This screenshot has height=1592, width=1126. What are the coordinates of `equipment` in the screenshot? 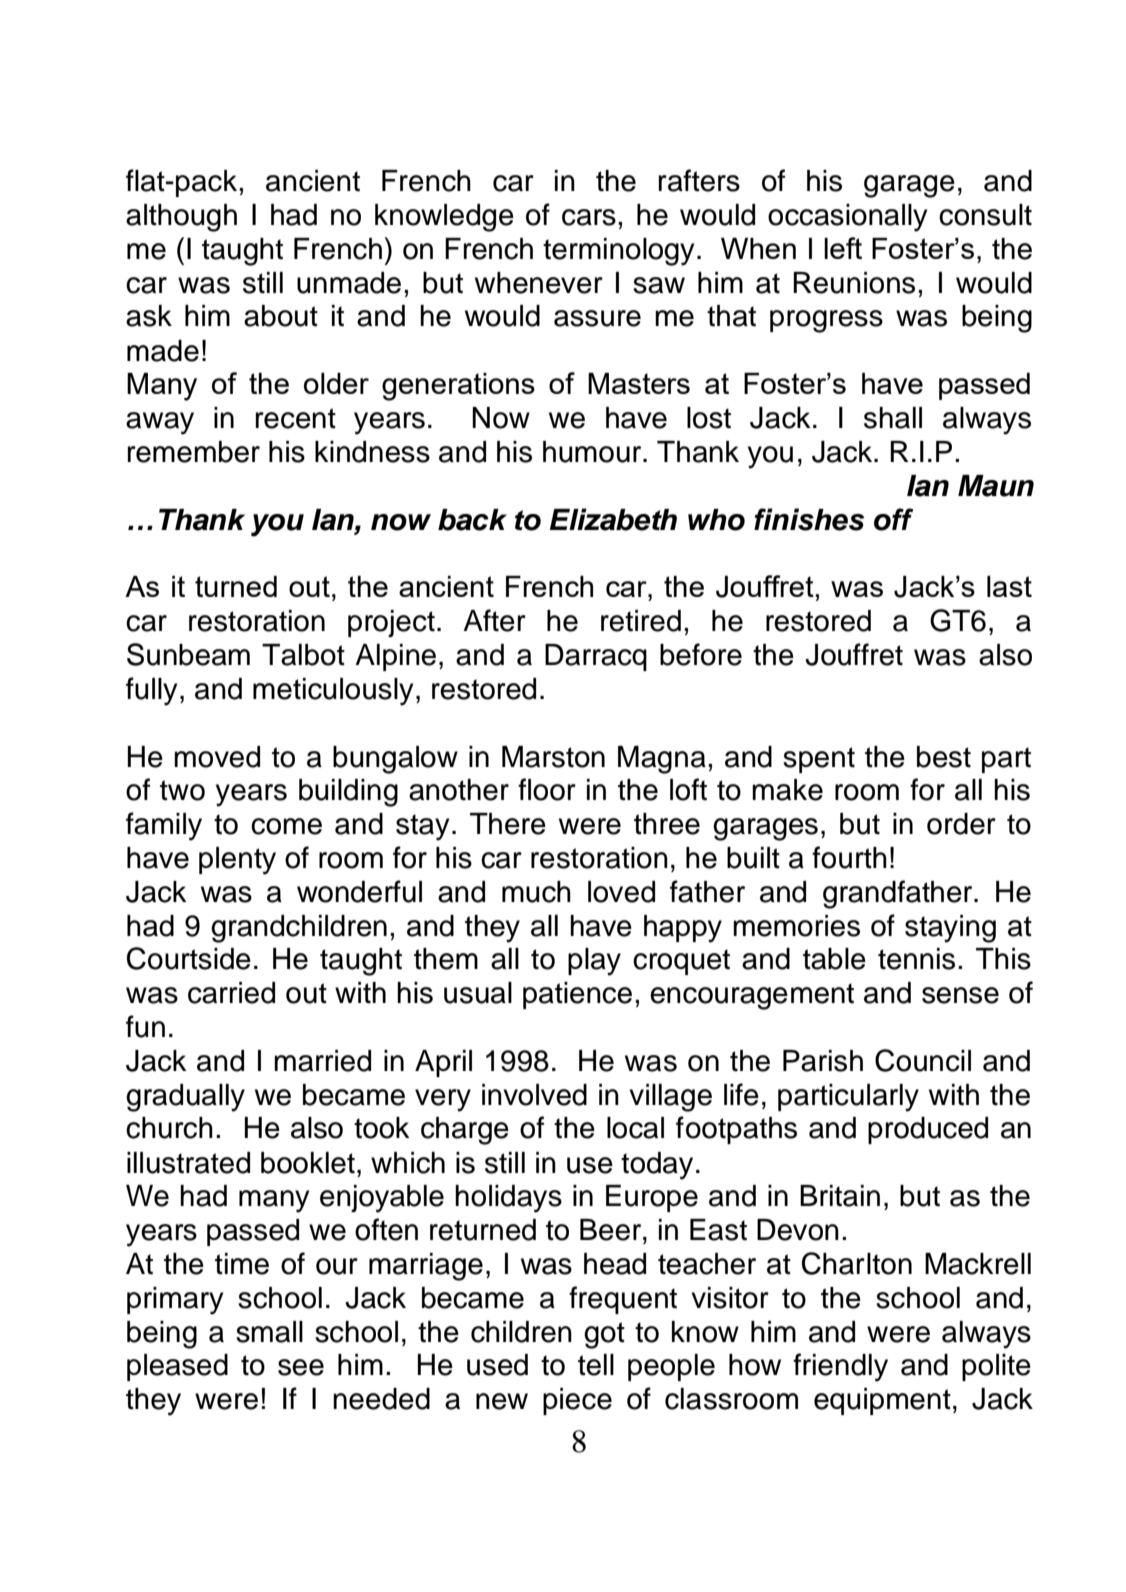 It's located at (882, 1401).
